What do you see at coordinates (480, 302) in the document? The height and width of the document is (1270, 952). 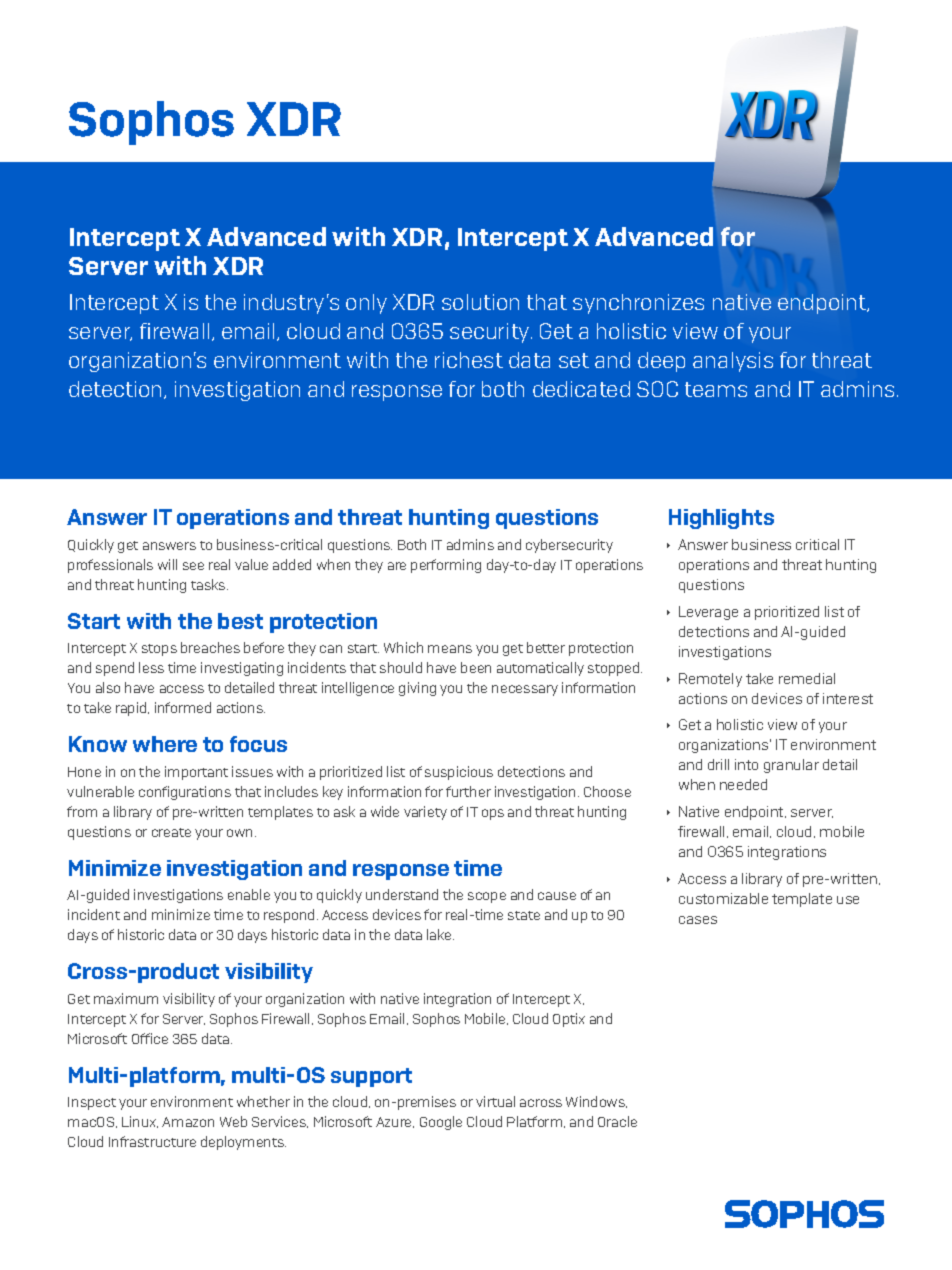 I see `solution` at bounding box center [480, 302].
